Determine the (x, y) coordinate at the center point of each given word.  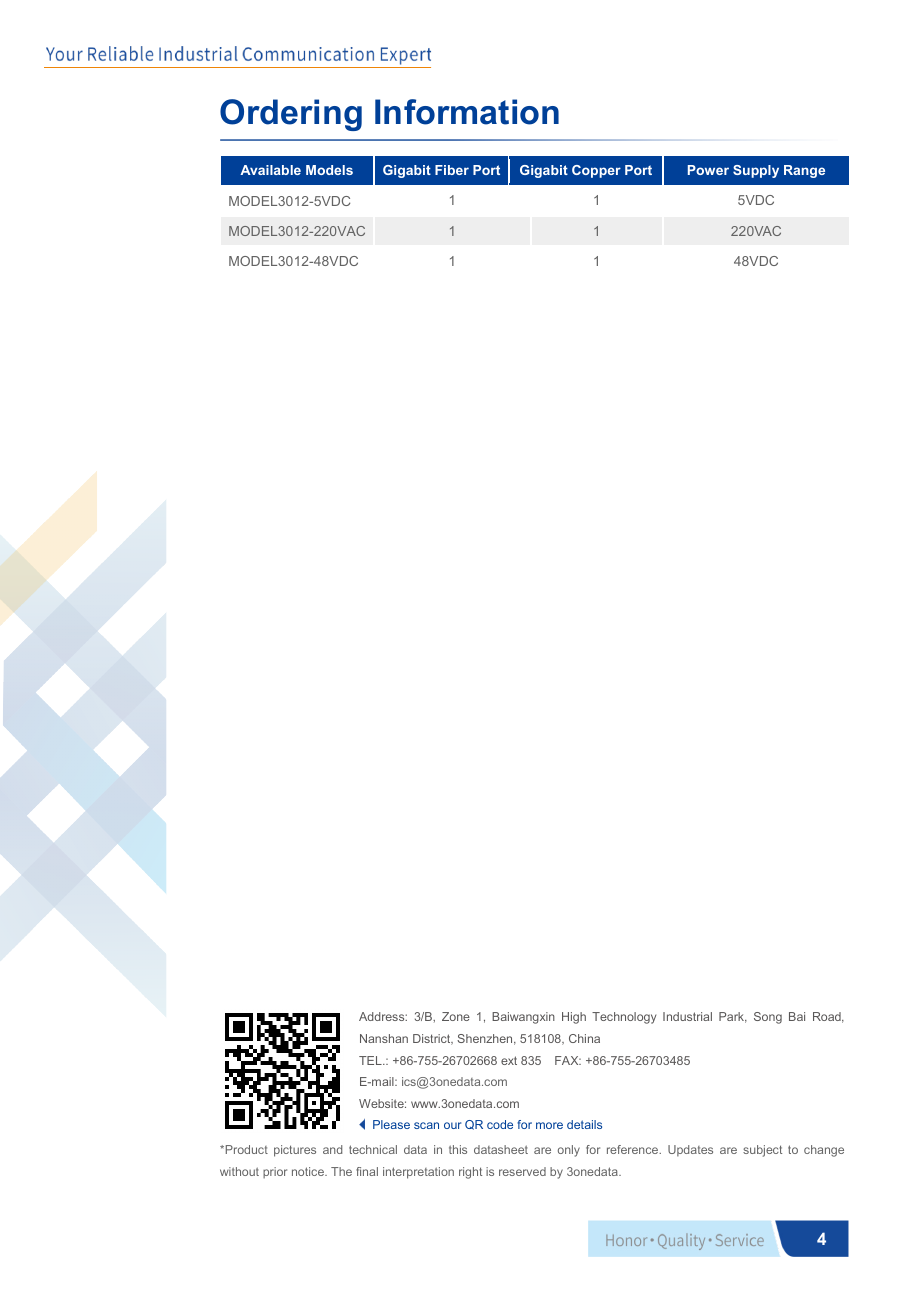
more (549, 1125)
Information (467, 112)
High (574, 1018)
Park (733, 1017)
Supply (756, 171)
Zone (456, 1016)
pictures (295, 1151)
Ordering (291, 115)
